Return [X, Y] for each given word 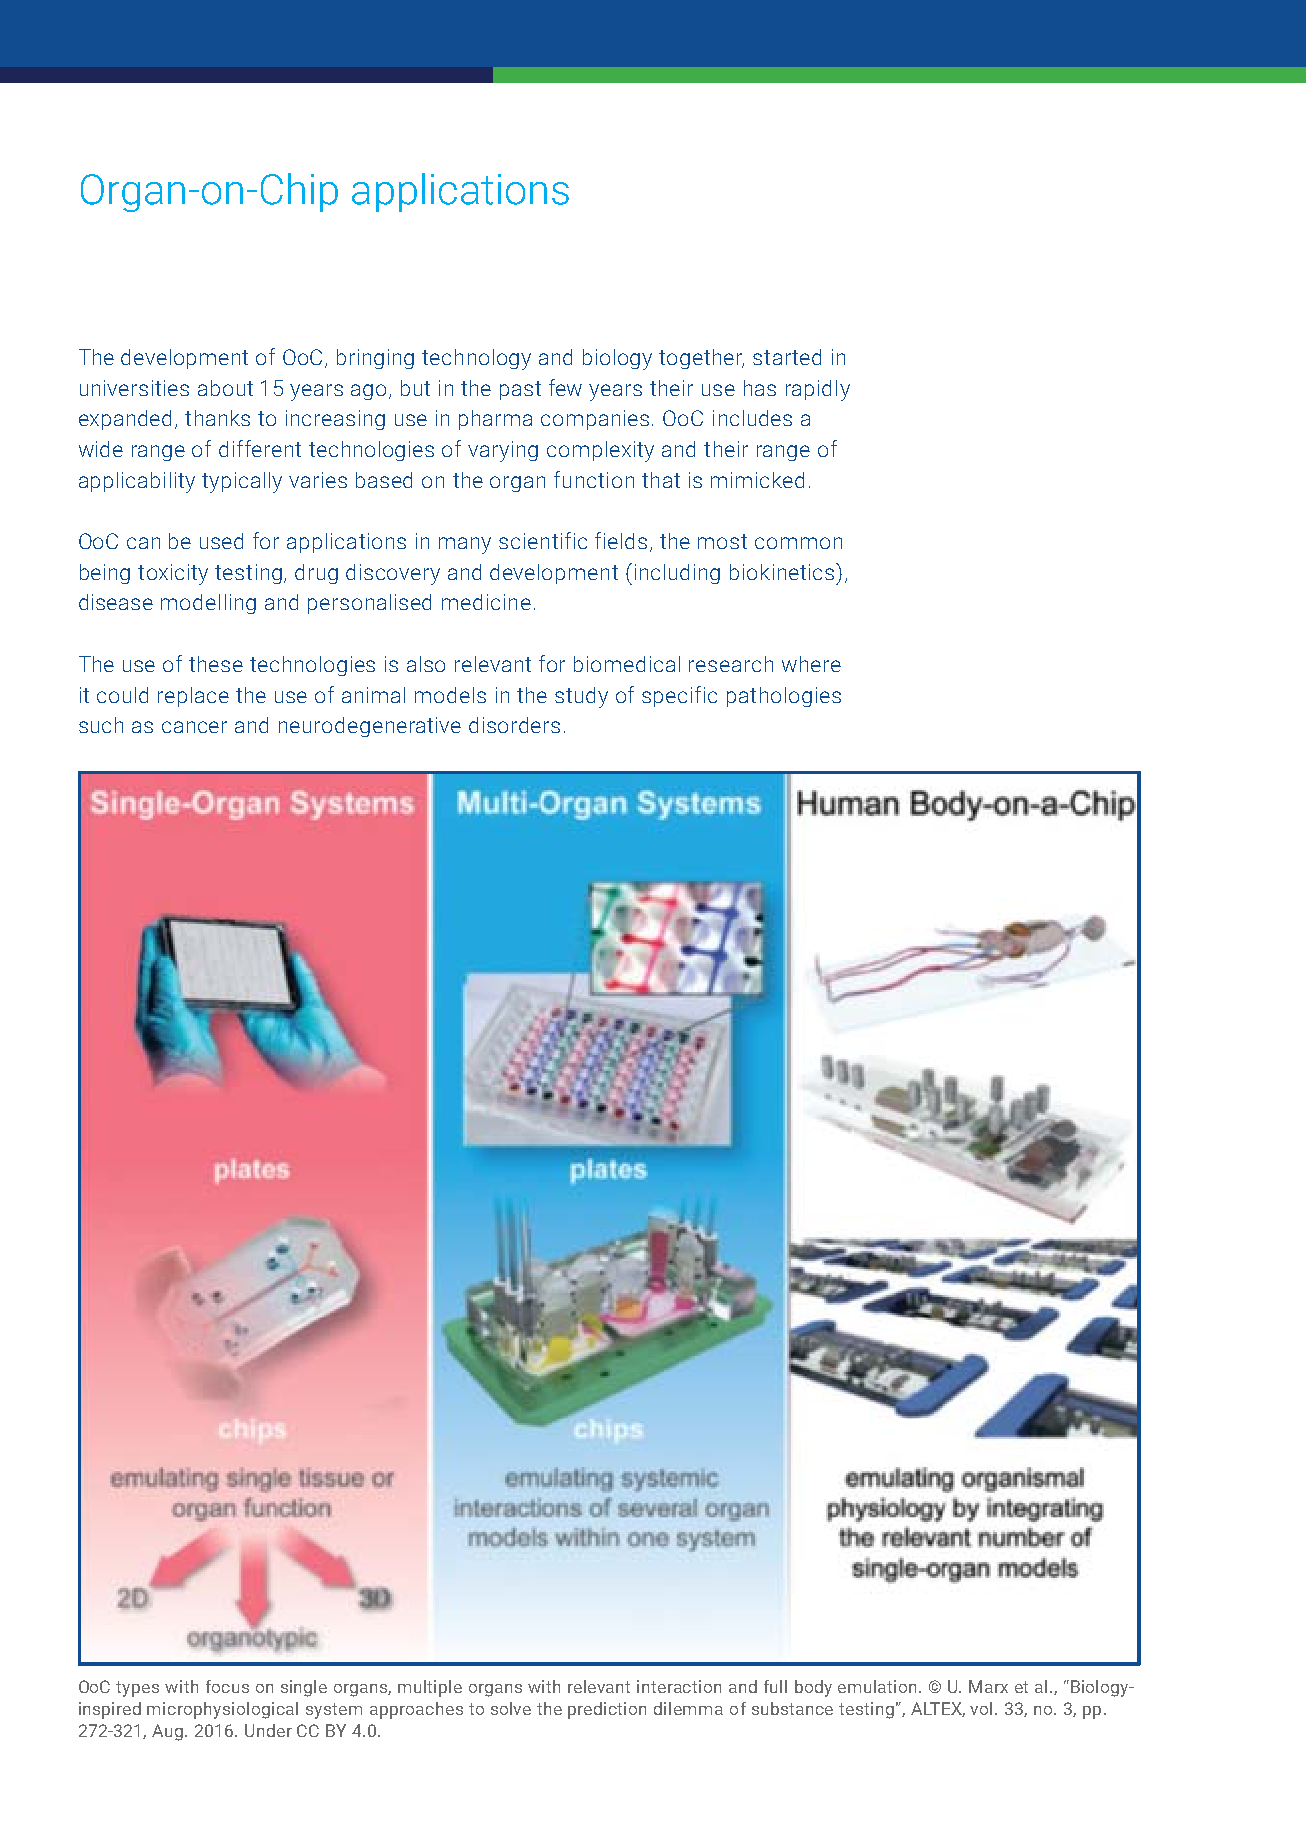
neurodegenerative [370, 727]
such [101, 725]
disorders [514, 725]
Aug [167, 1732]
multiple [430, 1688]
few [565, 387]
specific [679, 696]
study [581, 697]
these [216, 664]
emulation [879, 1686]
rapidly [818, 390]
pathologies [784, 697]
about [225, 388]
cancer [194, 727]
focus [227, 1686]
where [811, 664]
